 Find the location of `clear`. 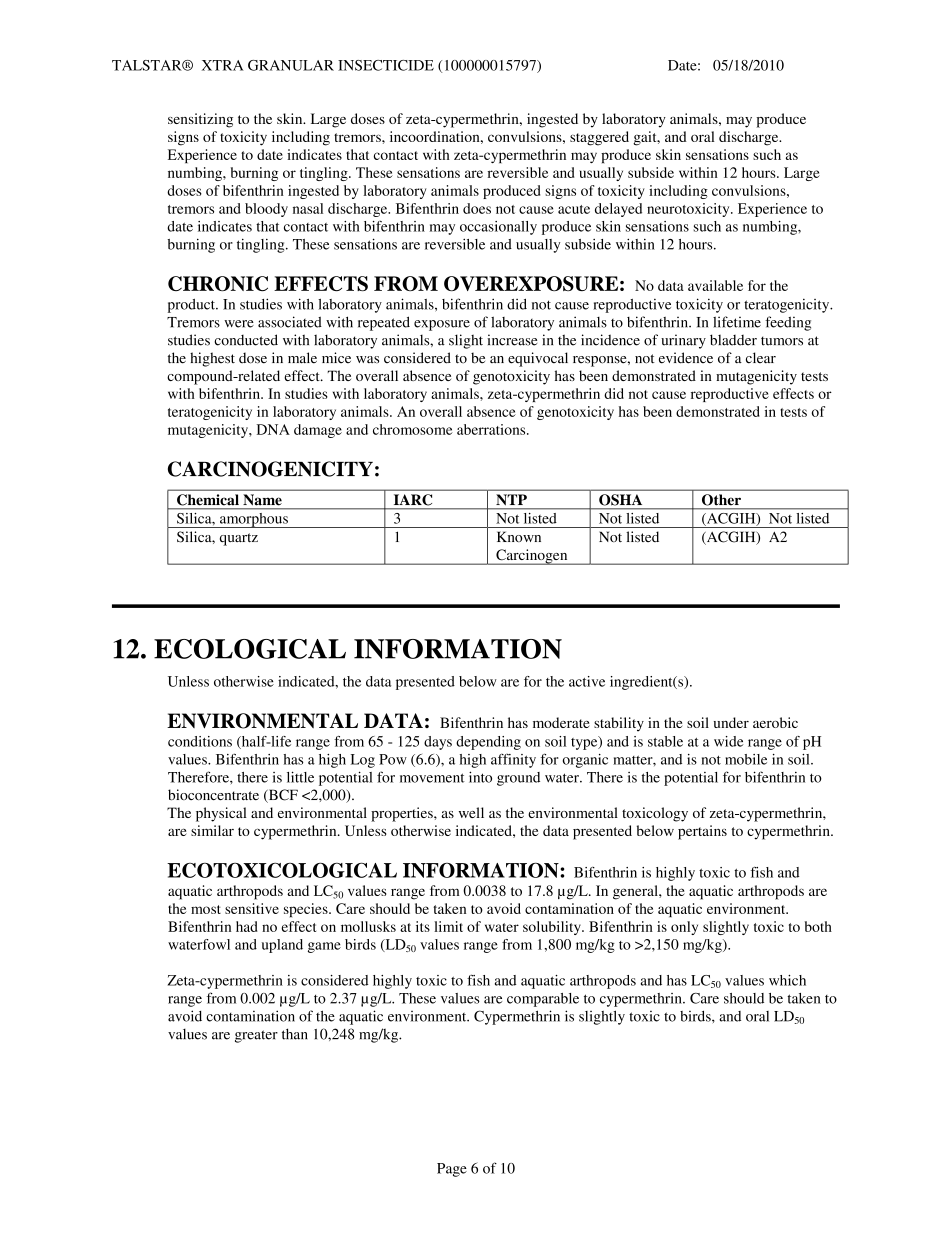

clear is located at coordinates (761, 358).
